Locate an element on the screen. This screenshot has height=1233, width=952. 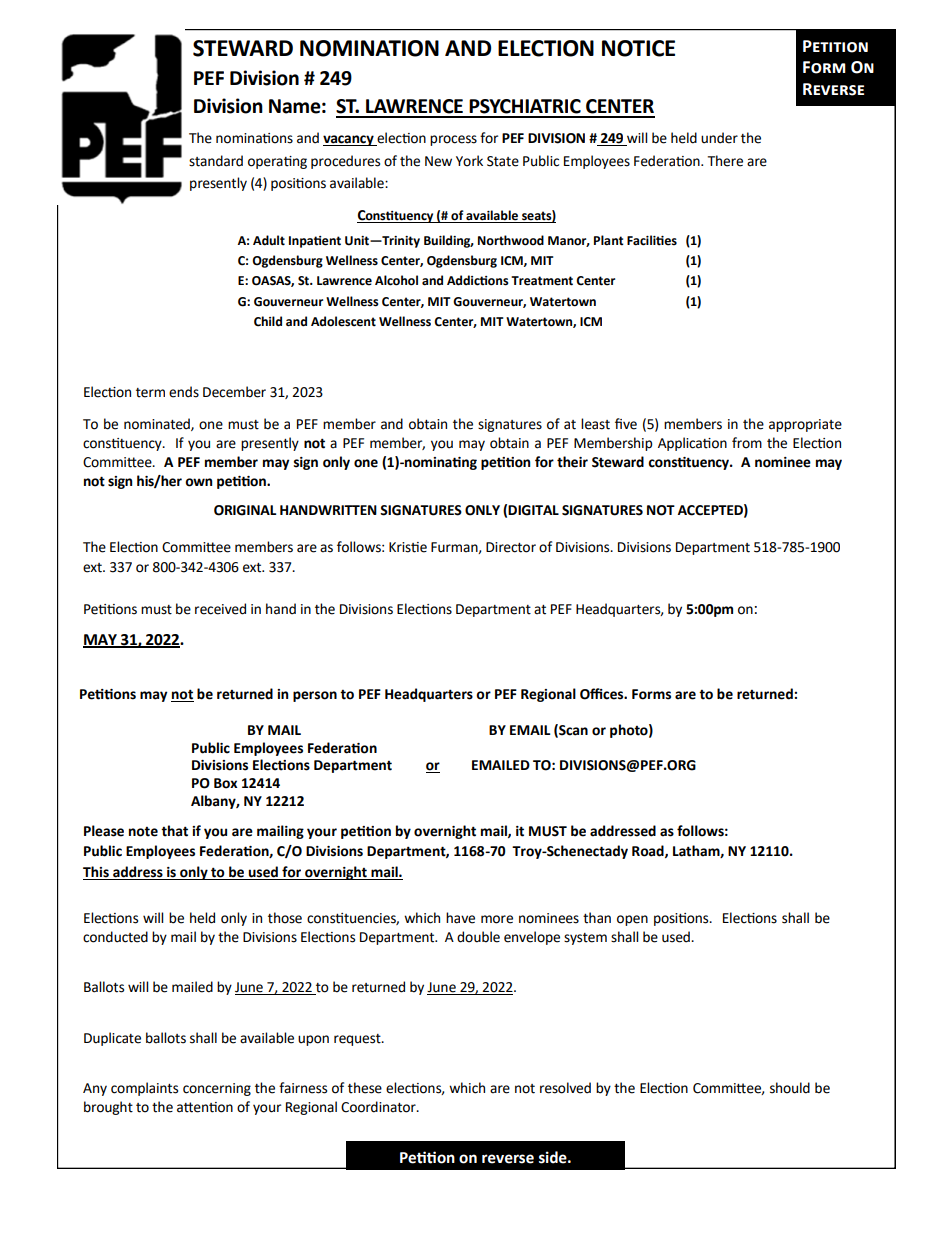
ends is located at coordinates (184, 392).
